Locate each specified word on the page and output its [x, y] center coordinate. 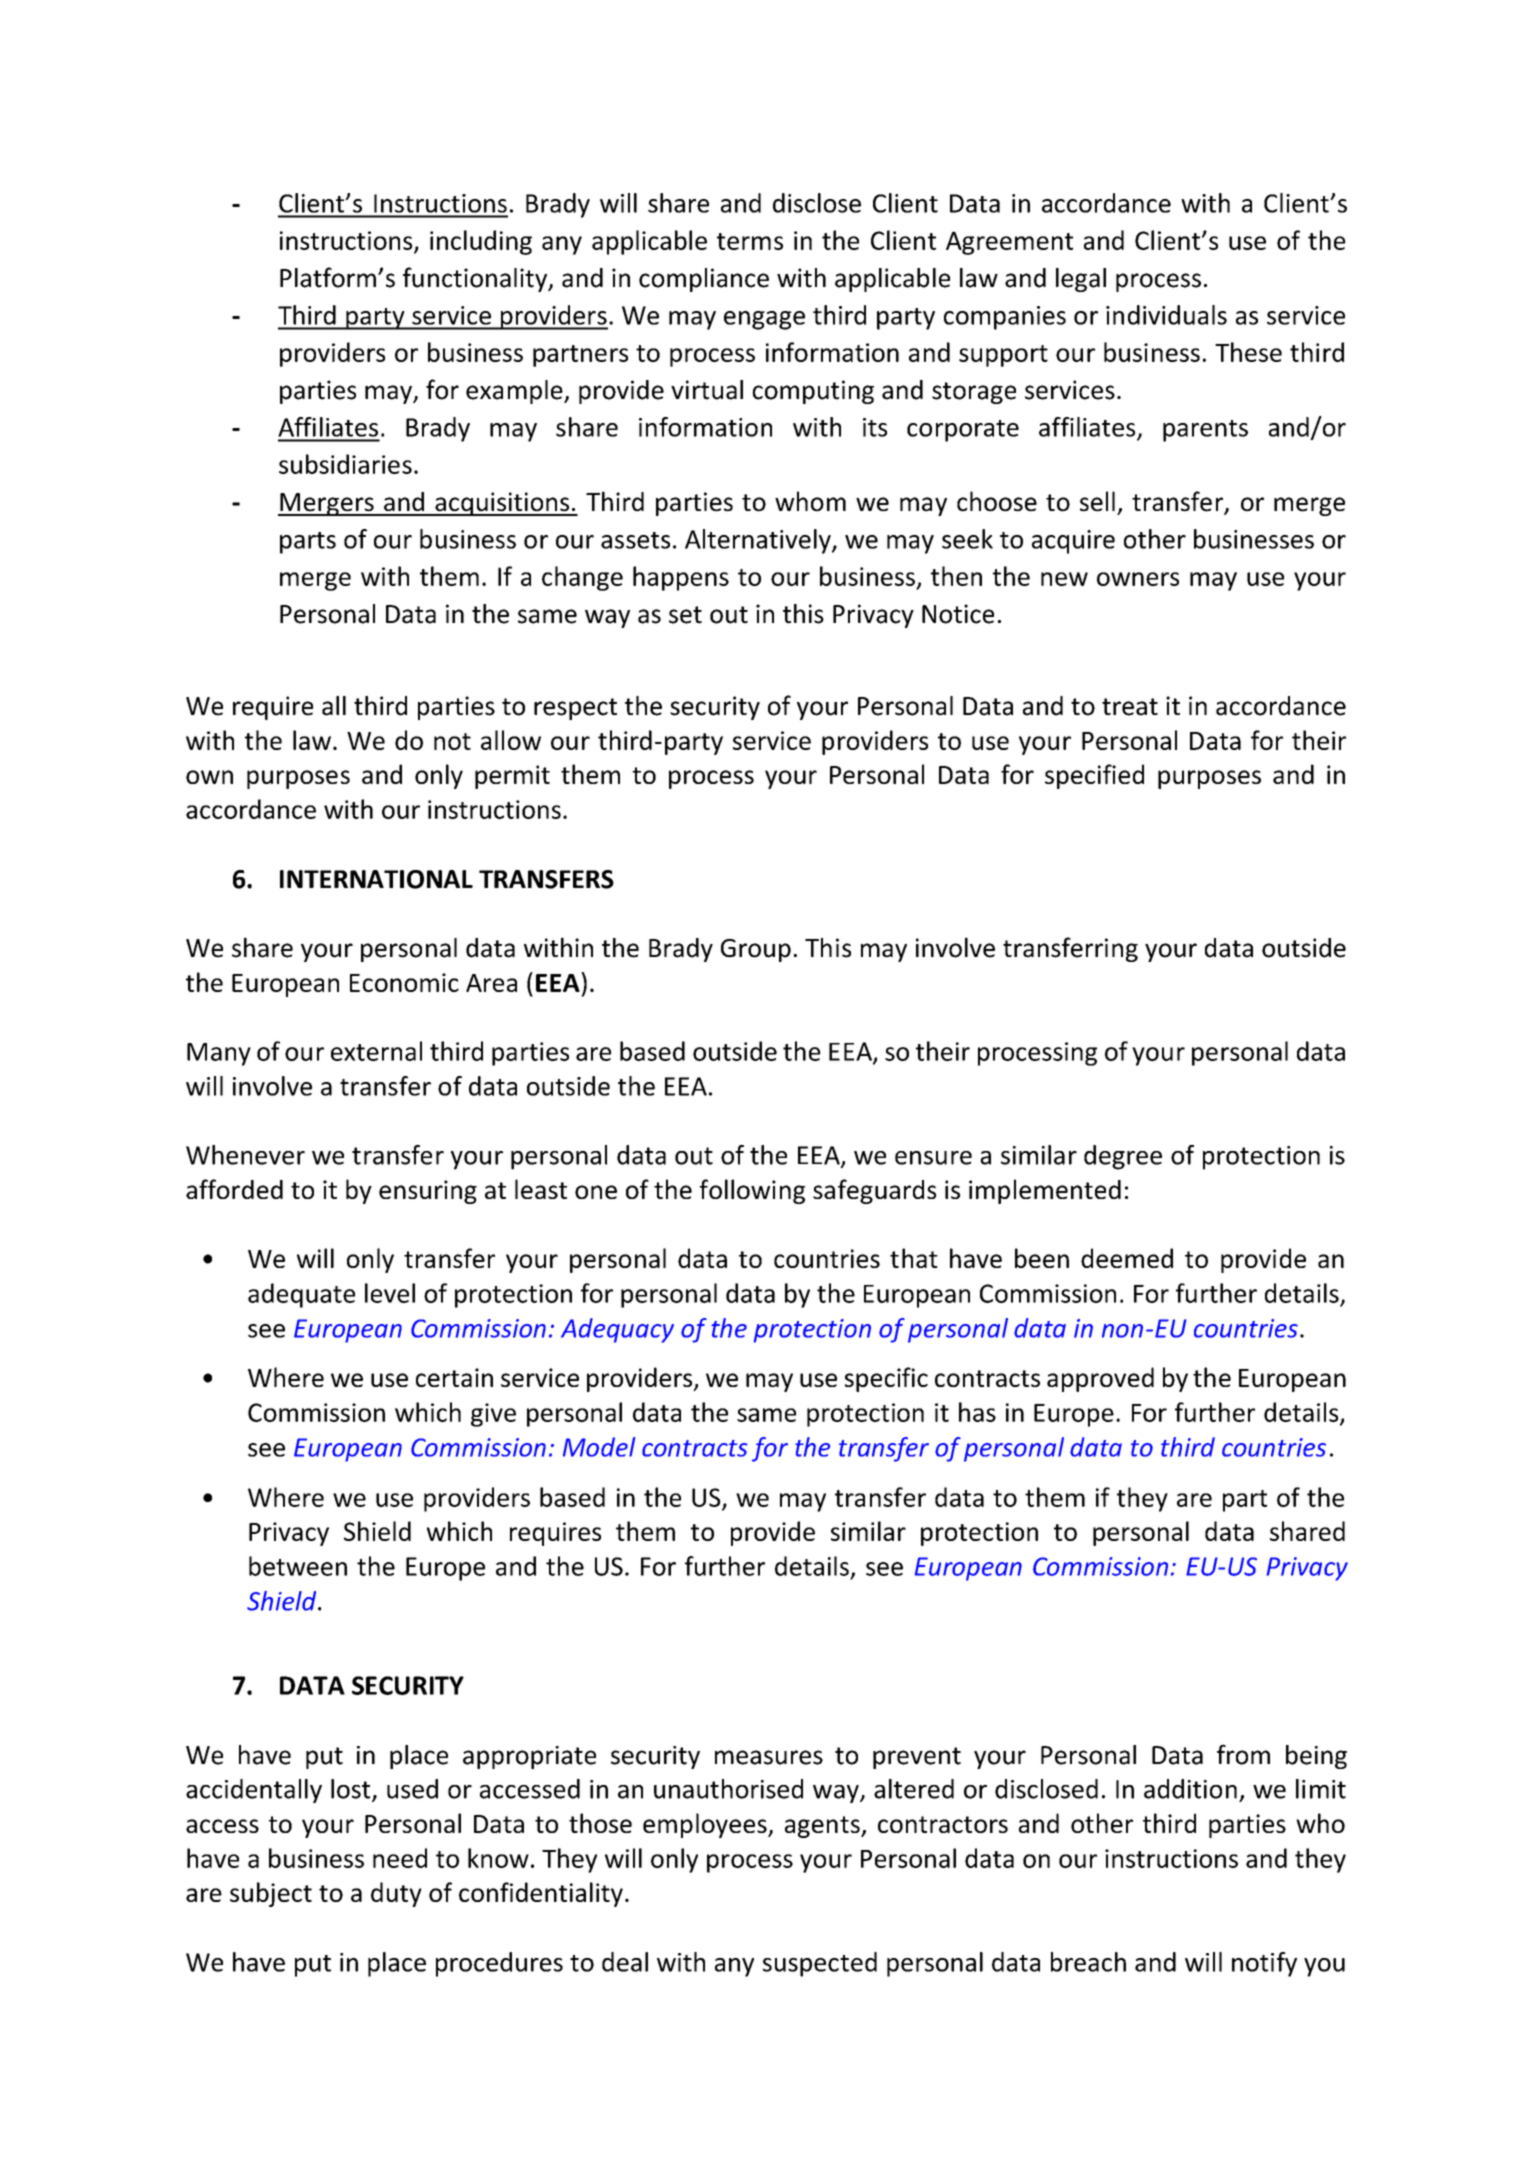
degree [1123, 1157]
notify [1264, 1964]
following [752, 1191]
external [376, 1051]
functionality [476, 279]
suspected [820, 1964]
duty [396, 1894]
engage [764, 320]
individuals [1166, 315]
